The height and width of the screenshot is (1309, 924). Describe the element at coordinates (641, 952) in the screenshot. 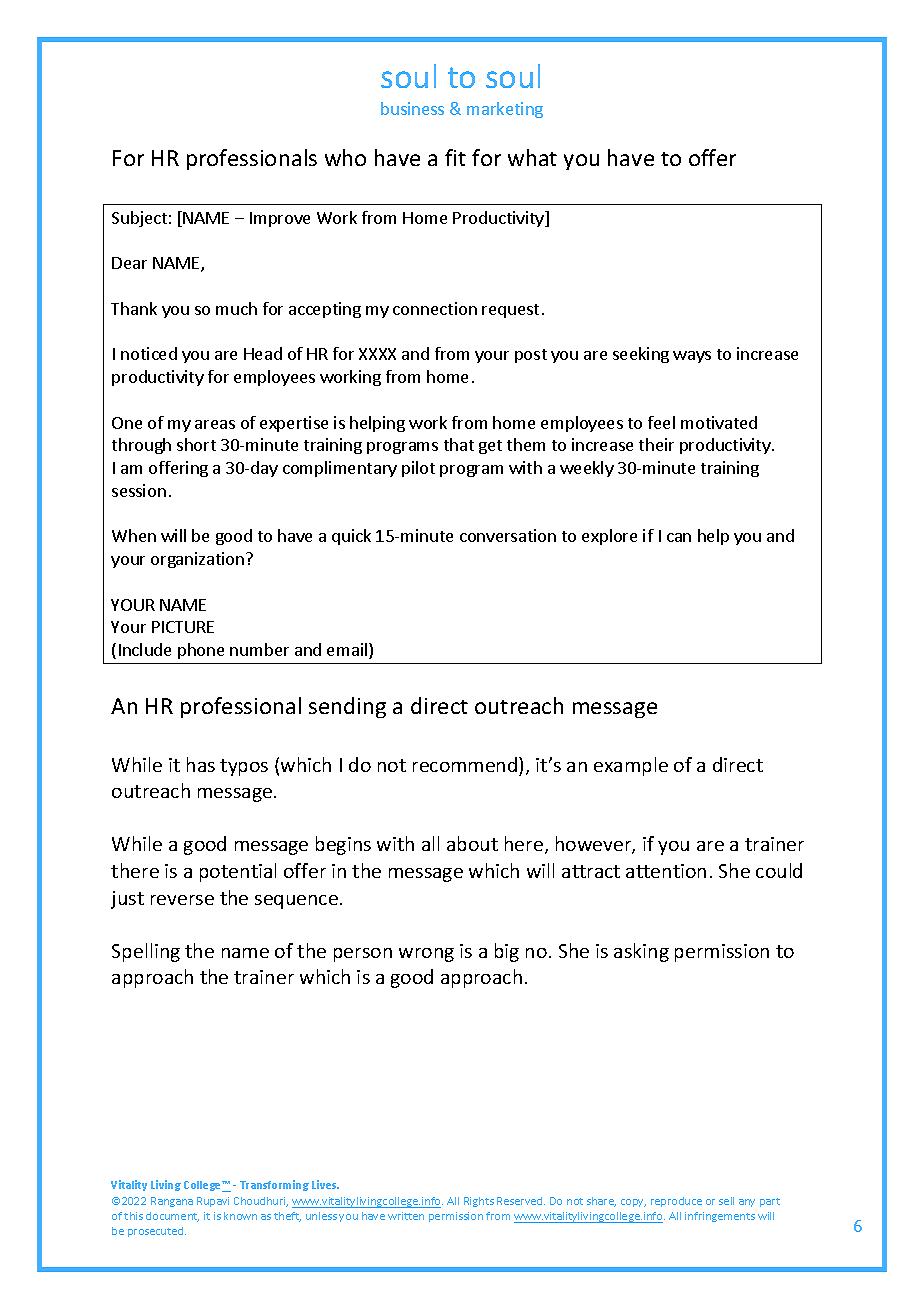

I see `asking` at that location.
